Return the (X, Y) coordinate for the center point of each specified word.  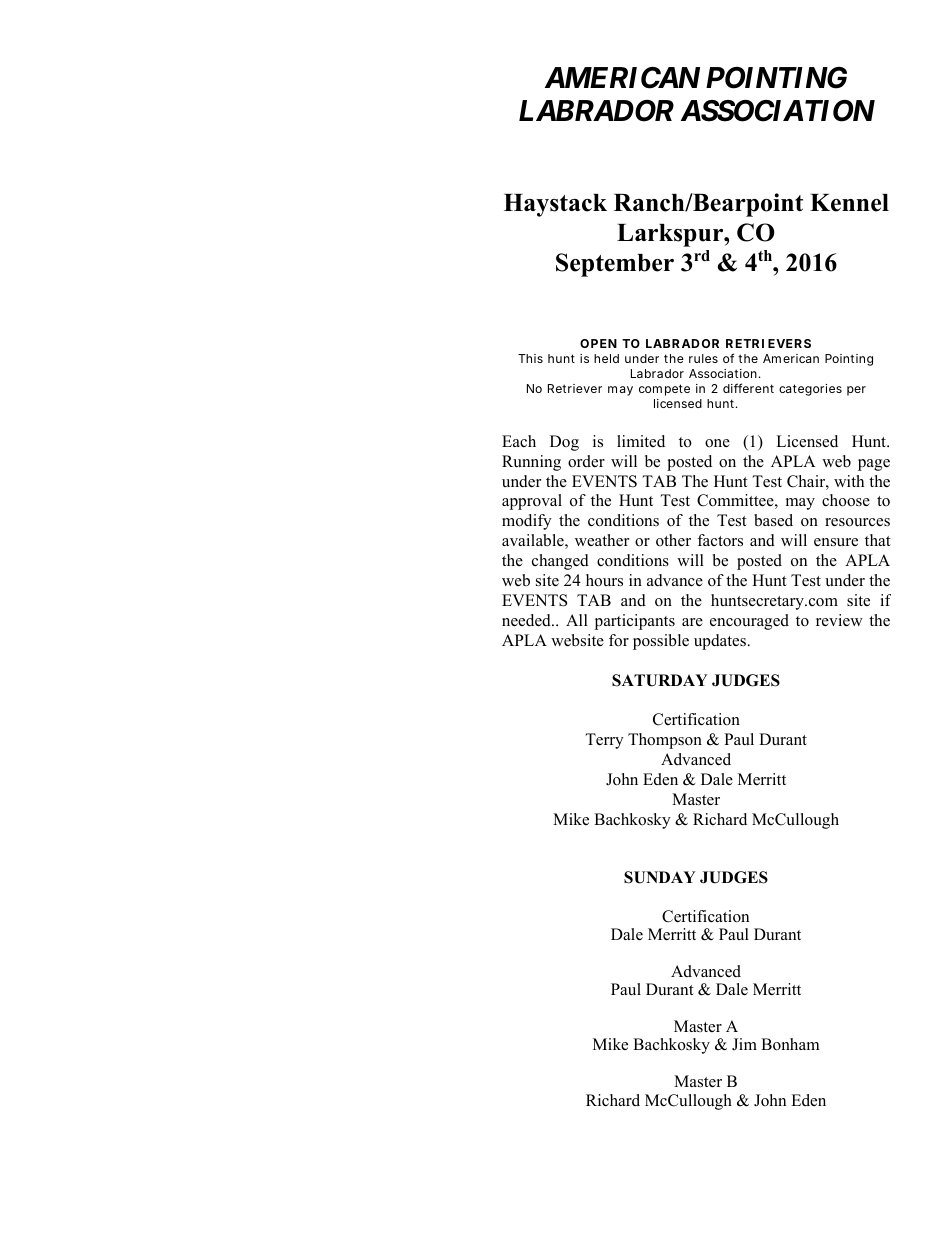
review (839, 620)
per (856, 391)
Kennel (849, 203)
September (615, 265)
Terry (605, 741)
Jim (744, 1044)
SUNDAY (660, 877)
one (717, 443)
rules (703, 358)
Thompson (665, 741)
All (577, 620)
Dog (564, 443)
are (692, 622)
